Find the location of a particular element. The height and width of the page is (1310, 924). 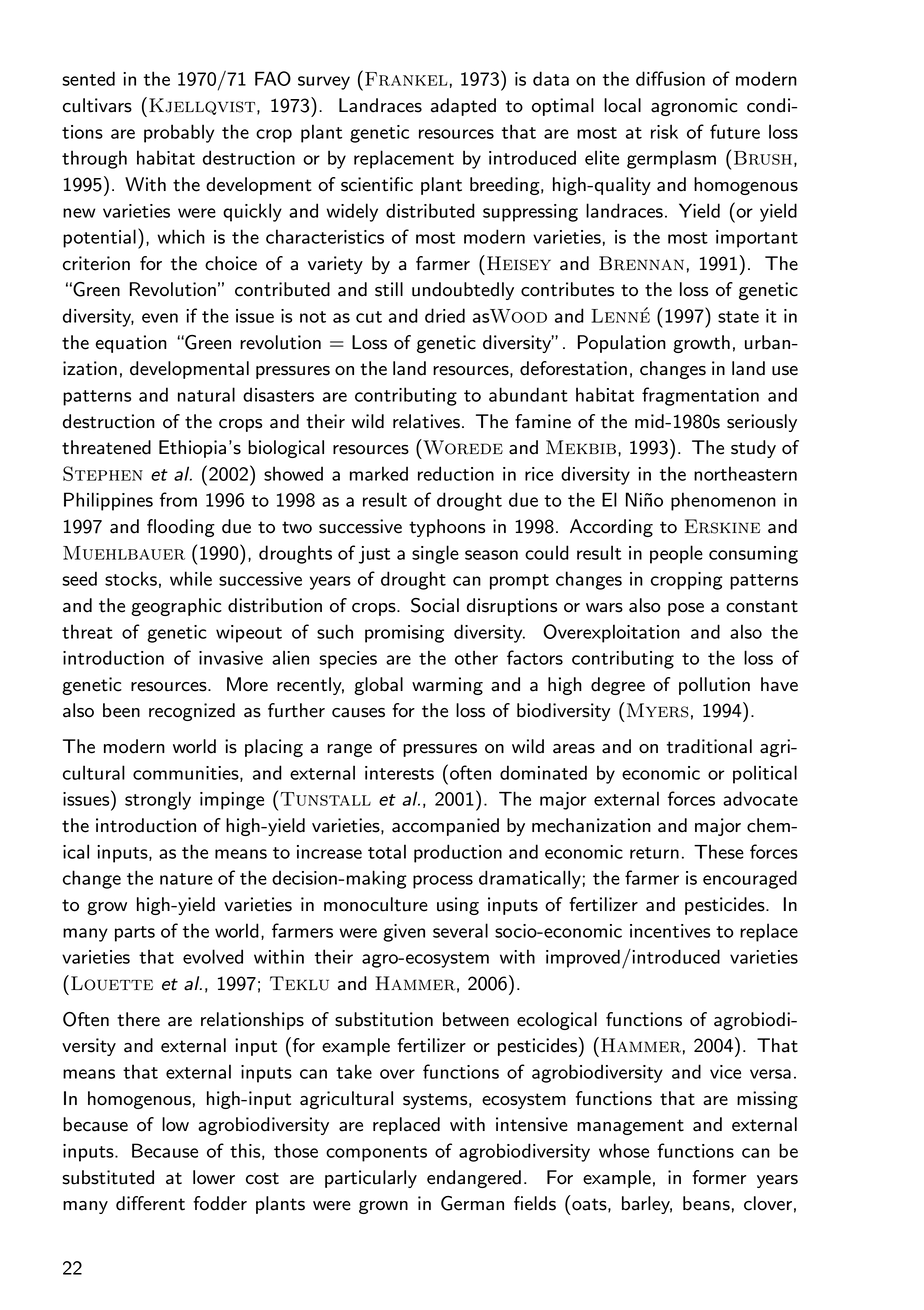

using is located at coordinates (458, 906).
